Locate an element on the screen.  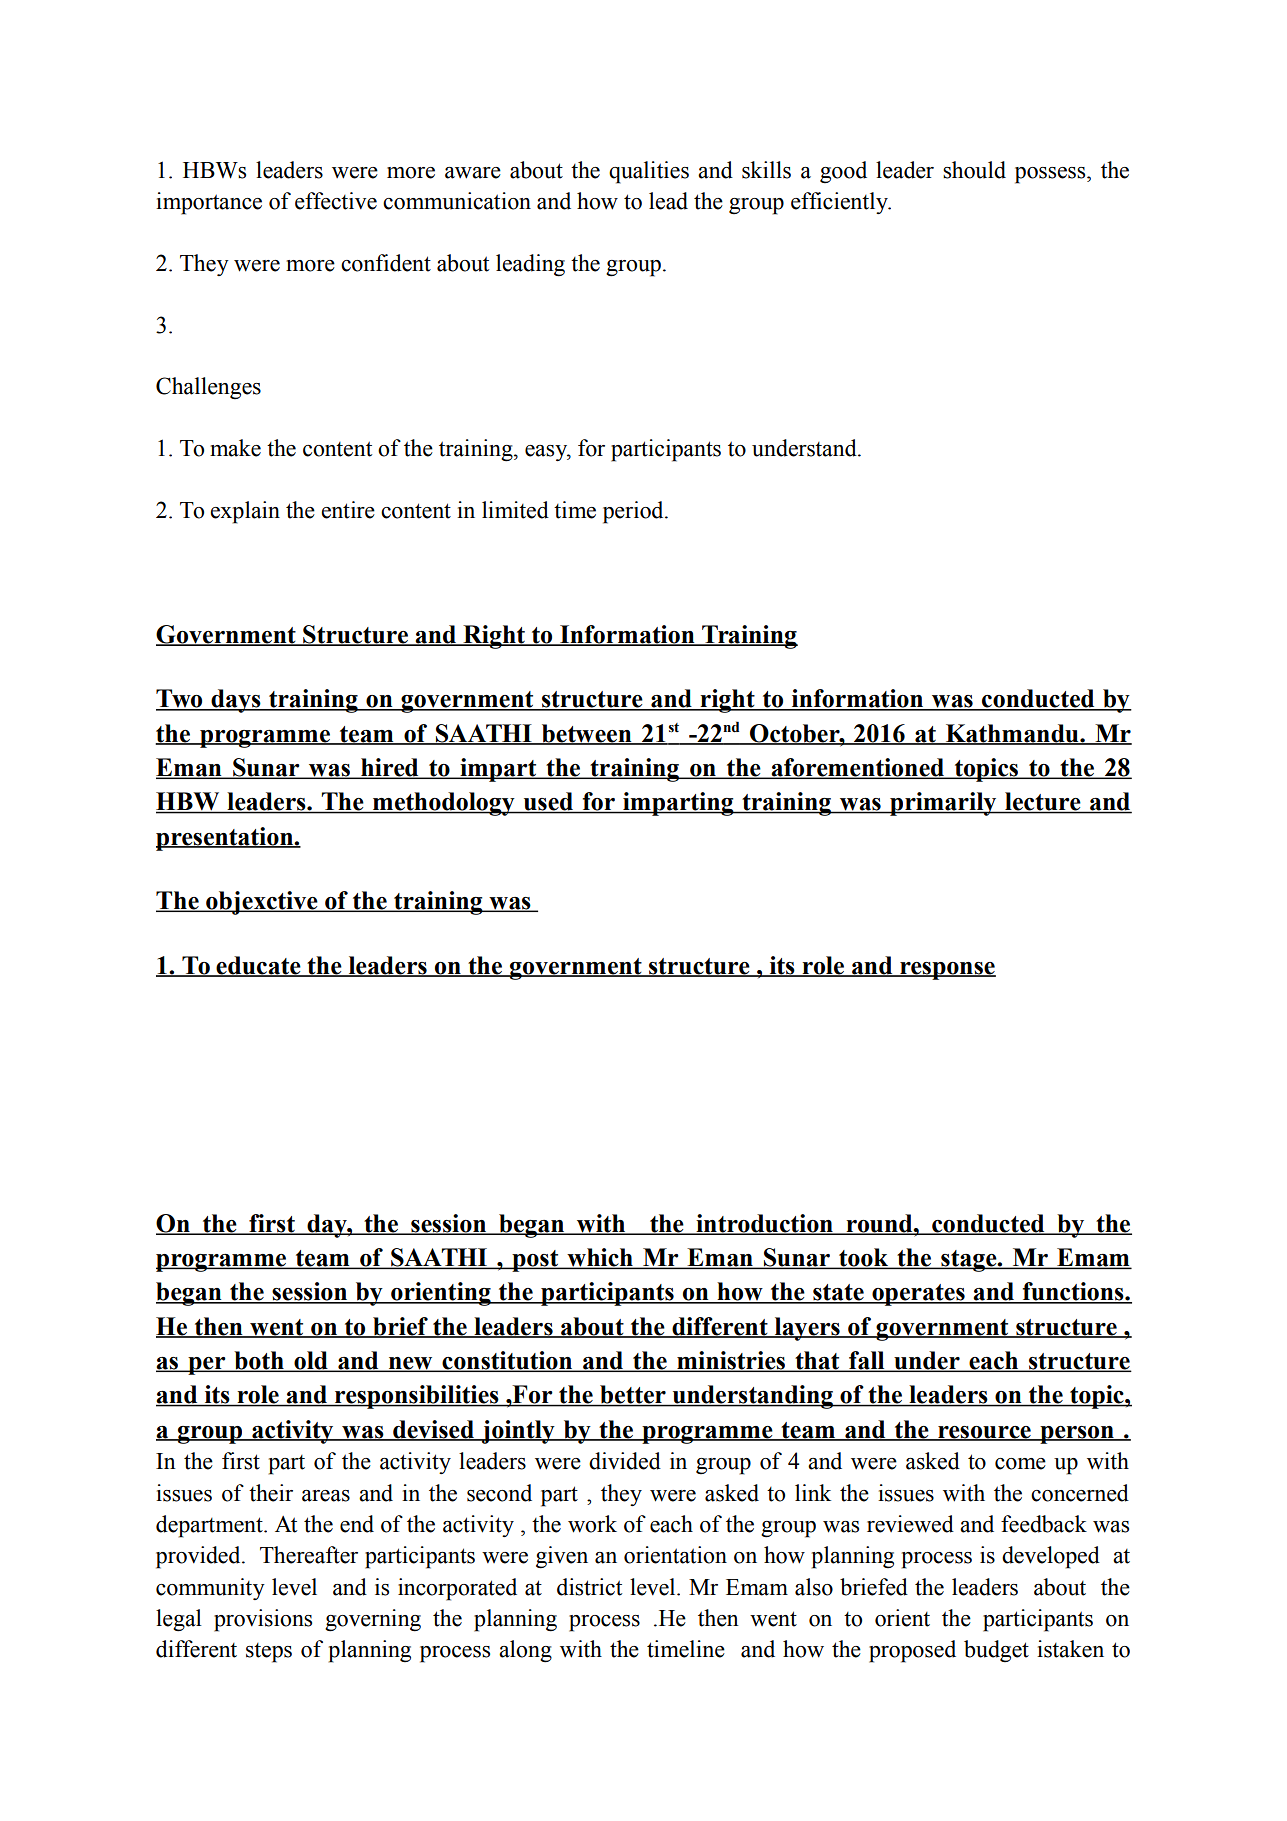
used is located at coordinates (549, 802).
